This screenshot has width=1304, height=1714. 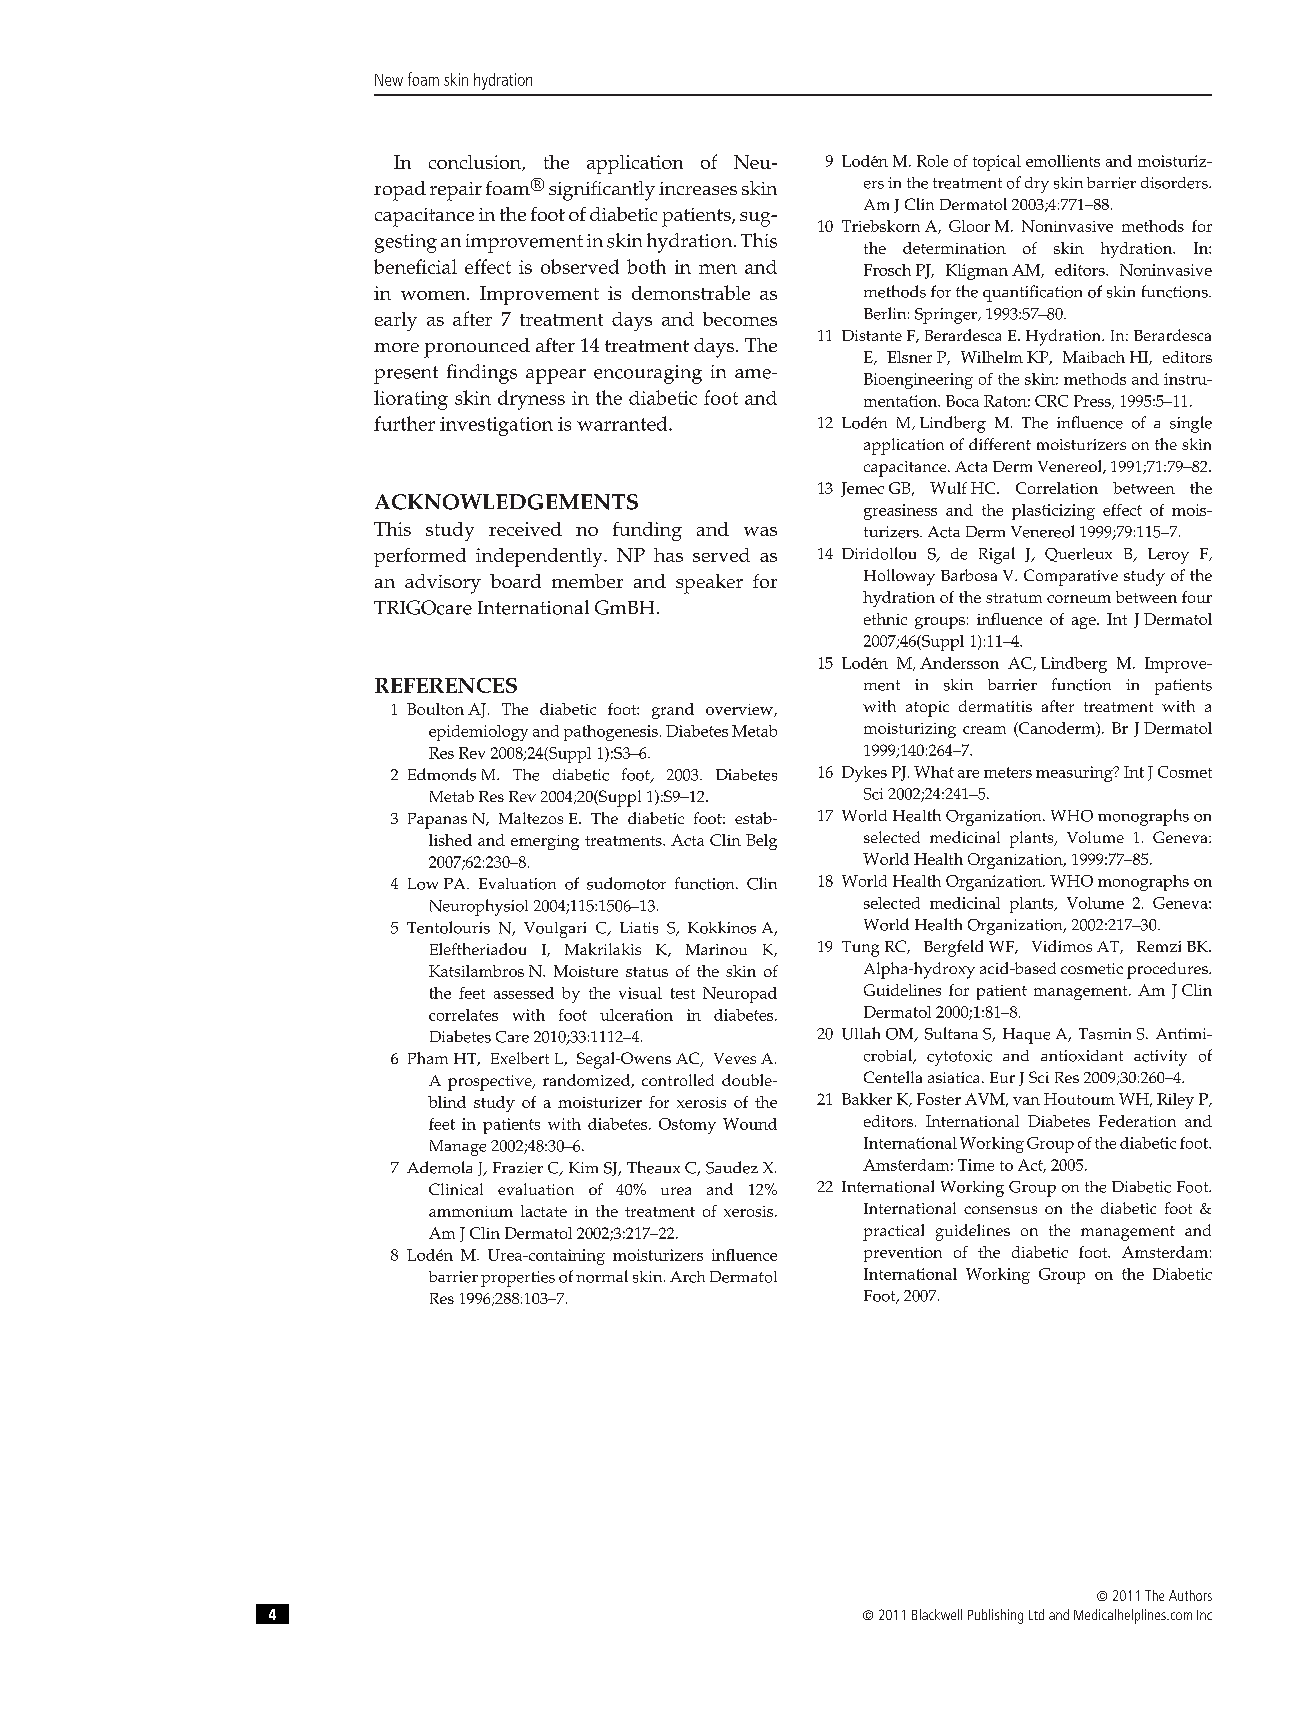 What do you see at coordinates (518, 1279) in the screenshot?
I see `properties` at bounding box center [518, 1279].
